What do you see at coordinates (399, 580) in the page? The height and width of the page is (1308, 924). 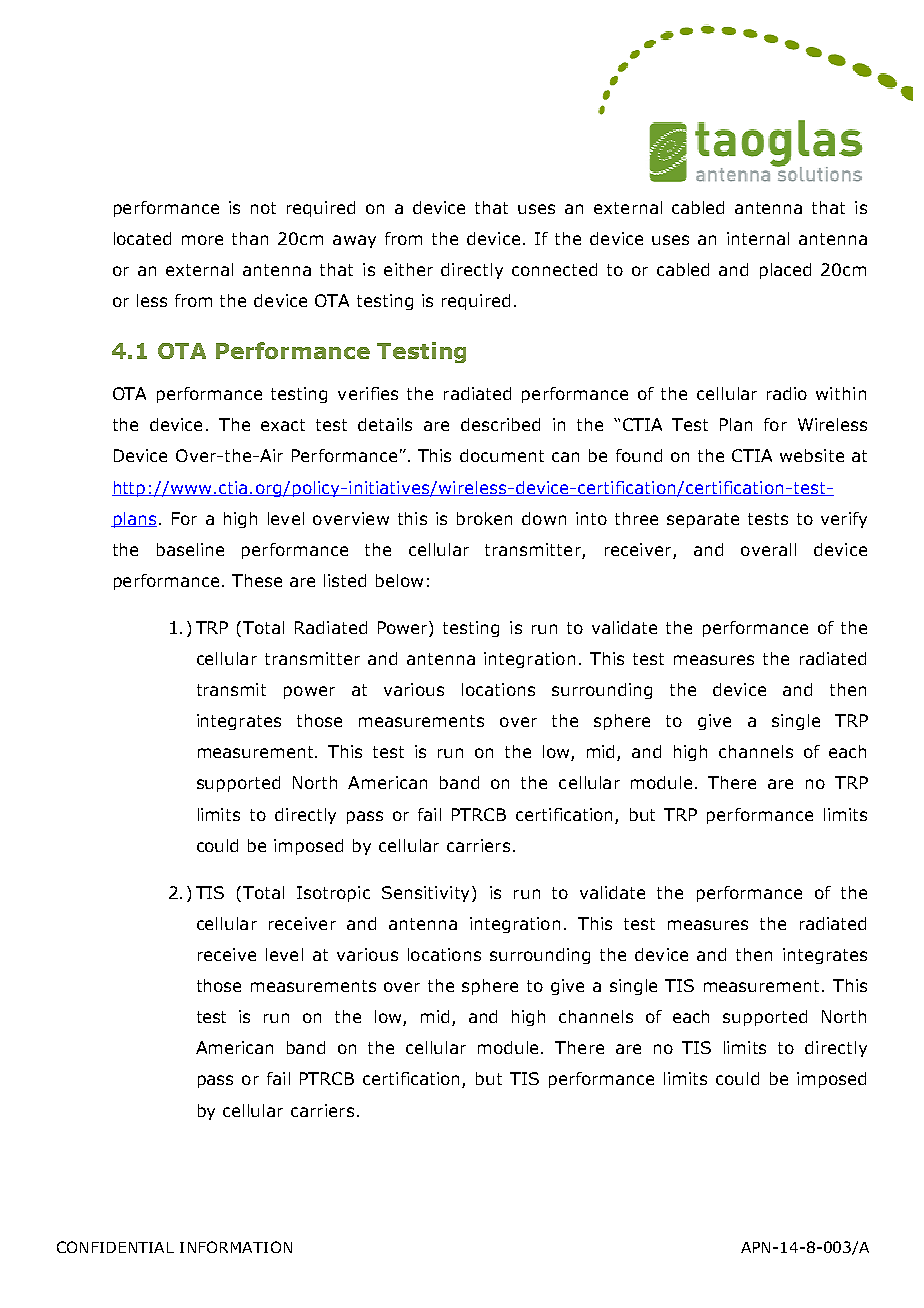 I see `below` at bounding box center [399, 580].
